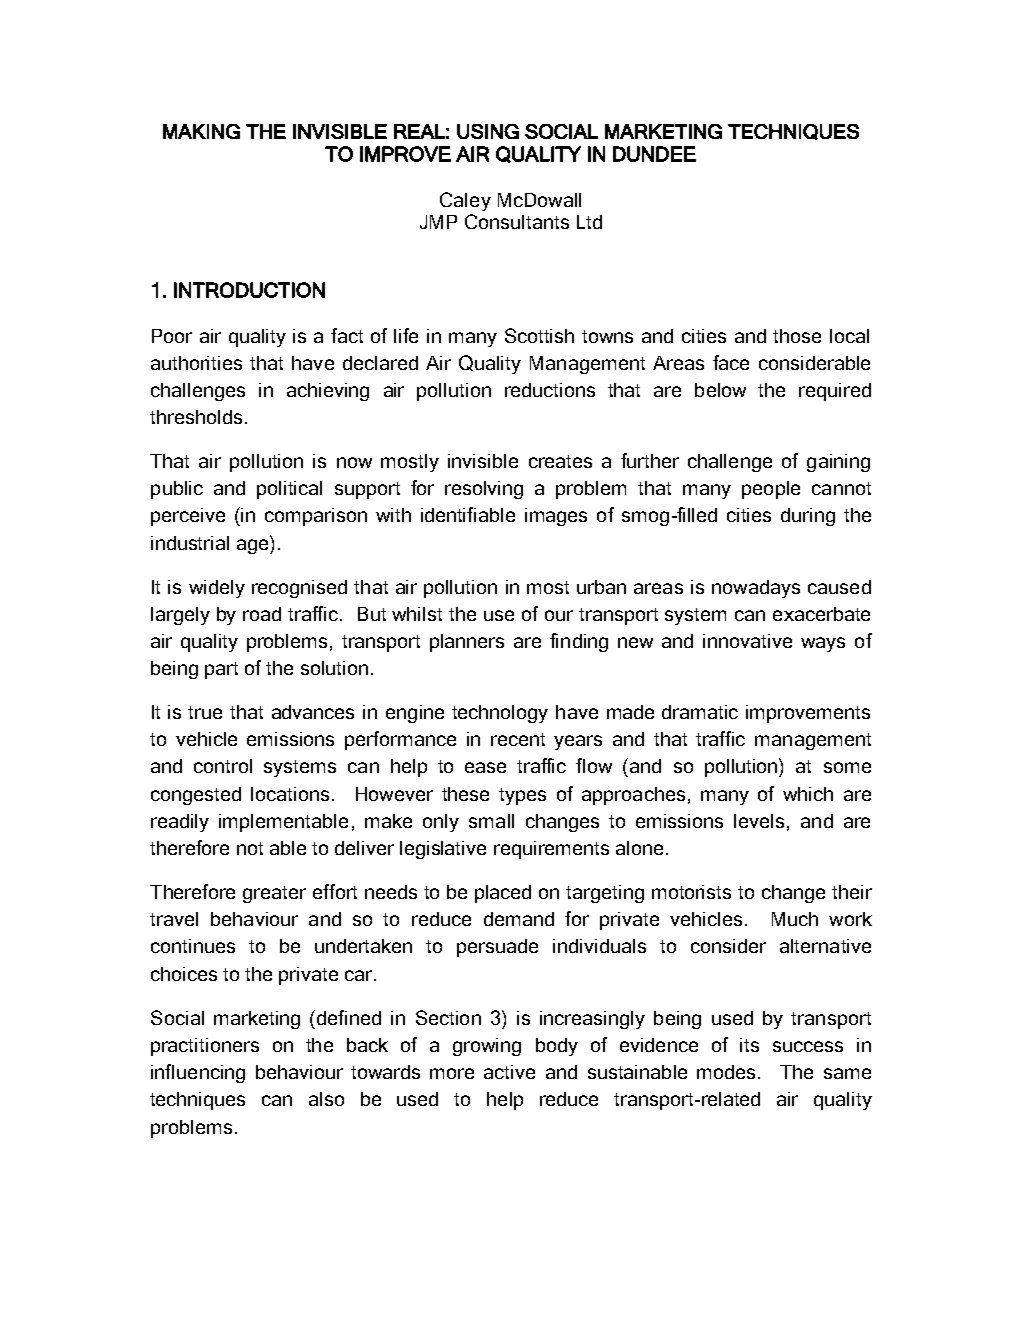 Image resolution: width=1022 pixels, height=1322 pixels. I want to click on levels, so click(759, 821).
